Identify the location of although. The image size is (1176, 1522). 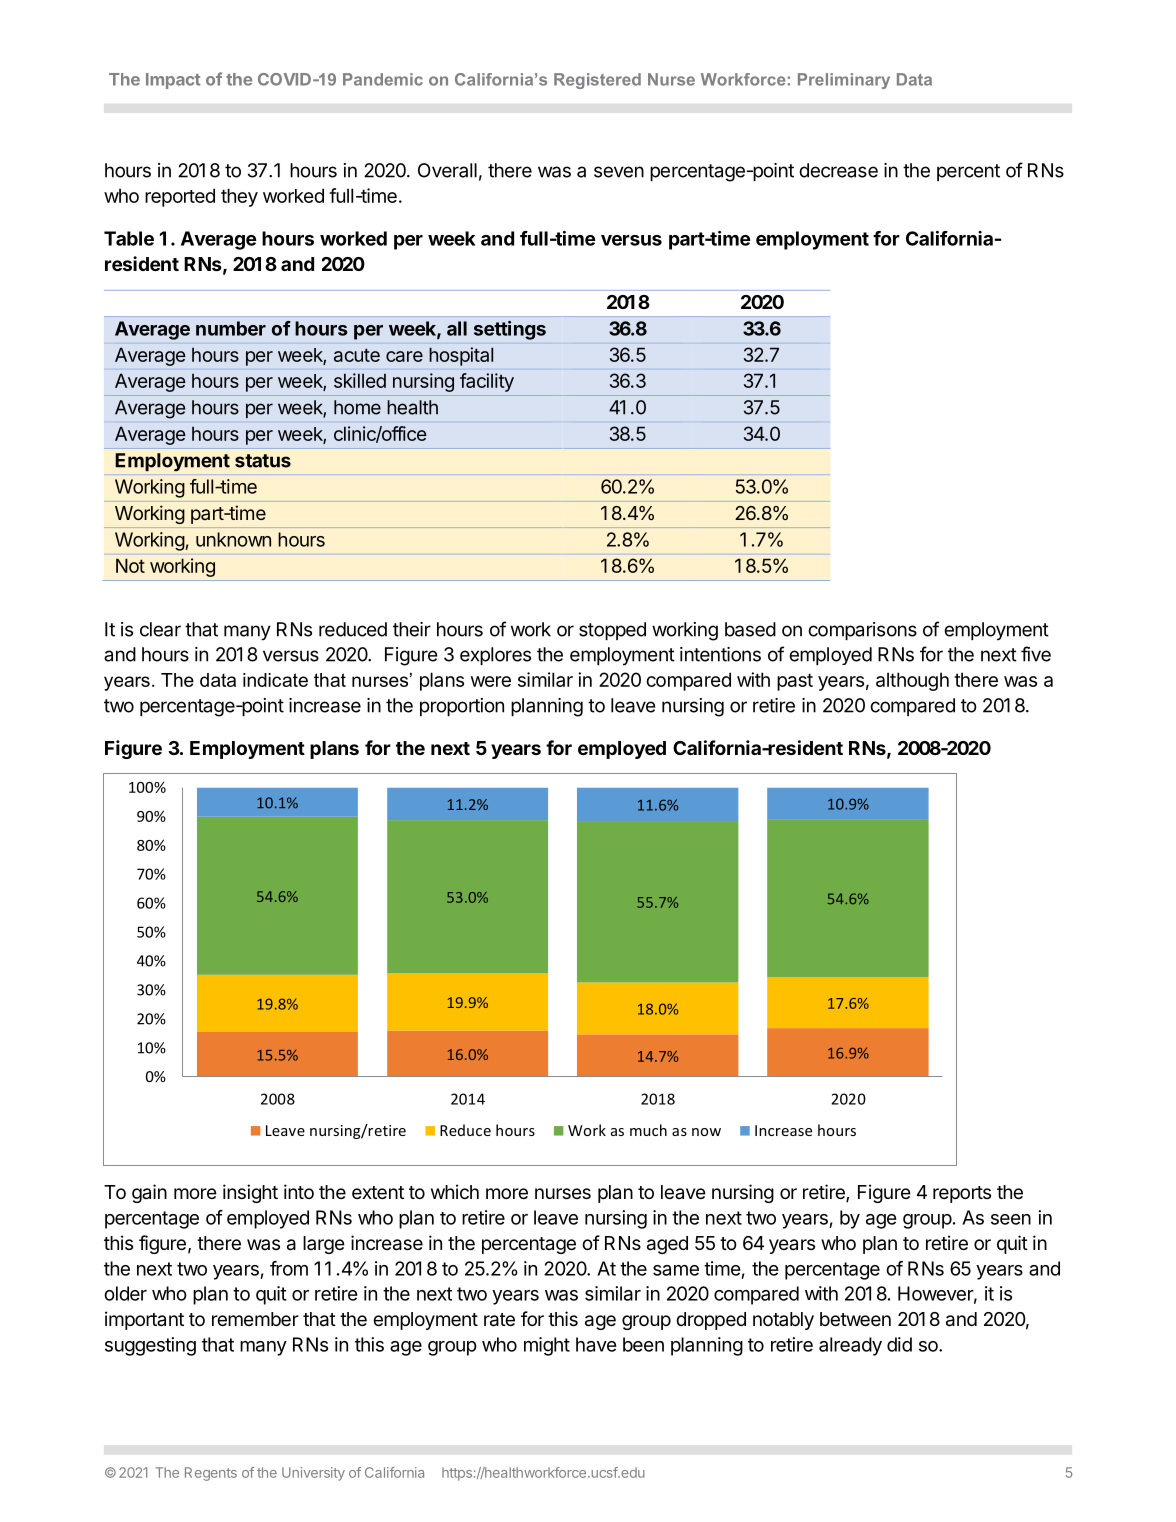
(912, 681).
